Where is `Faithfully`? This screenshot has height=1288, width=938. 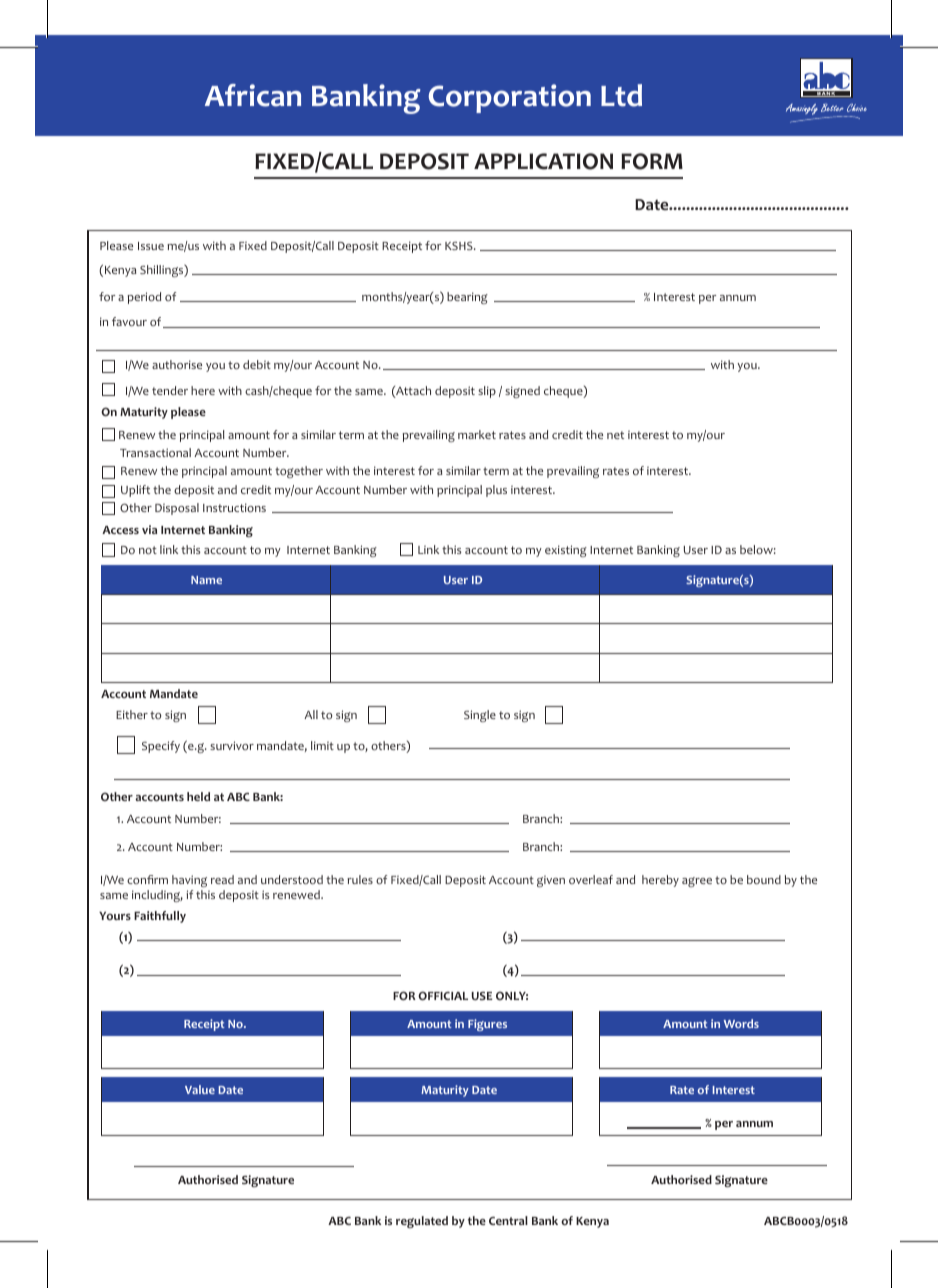
Faithfully is located at coordinates (160, 917).
